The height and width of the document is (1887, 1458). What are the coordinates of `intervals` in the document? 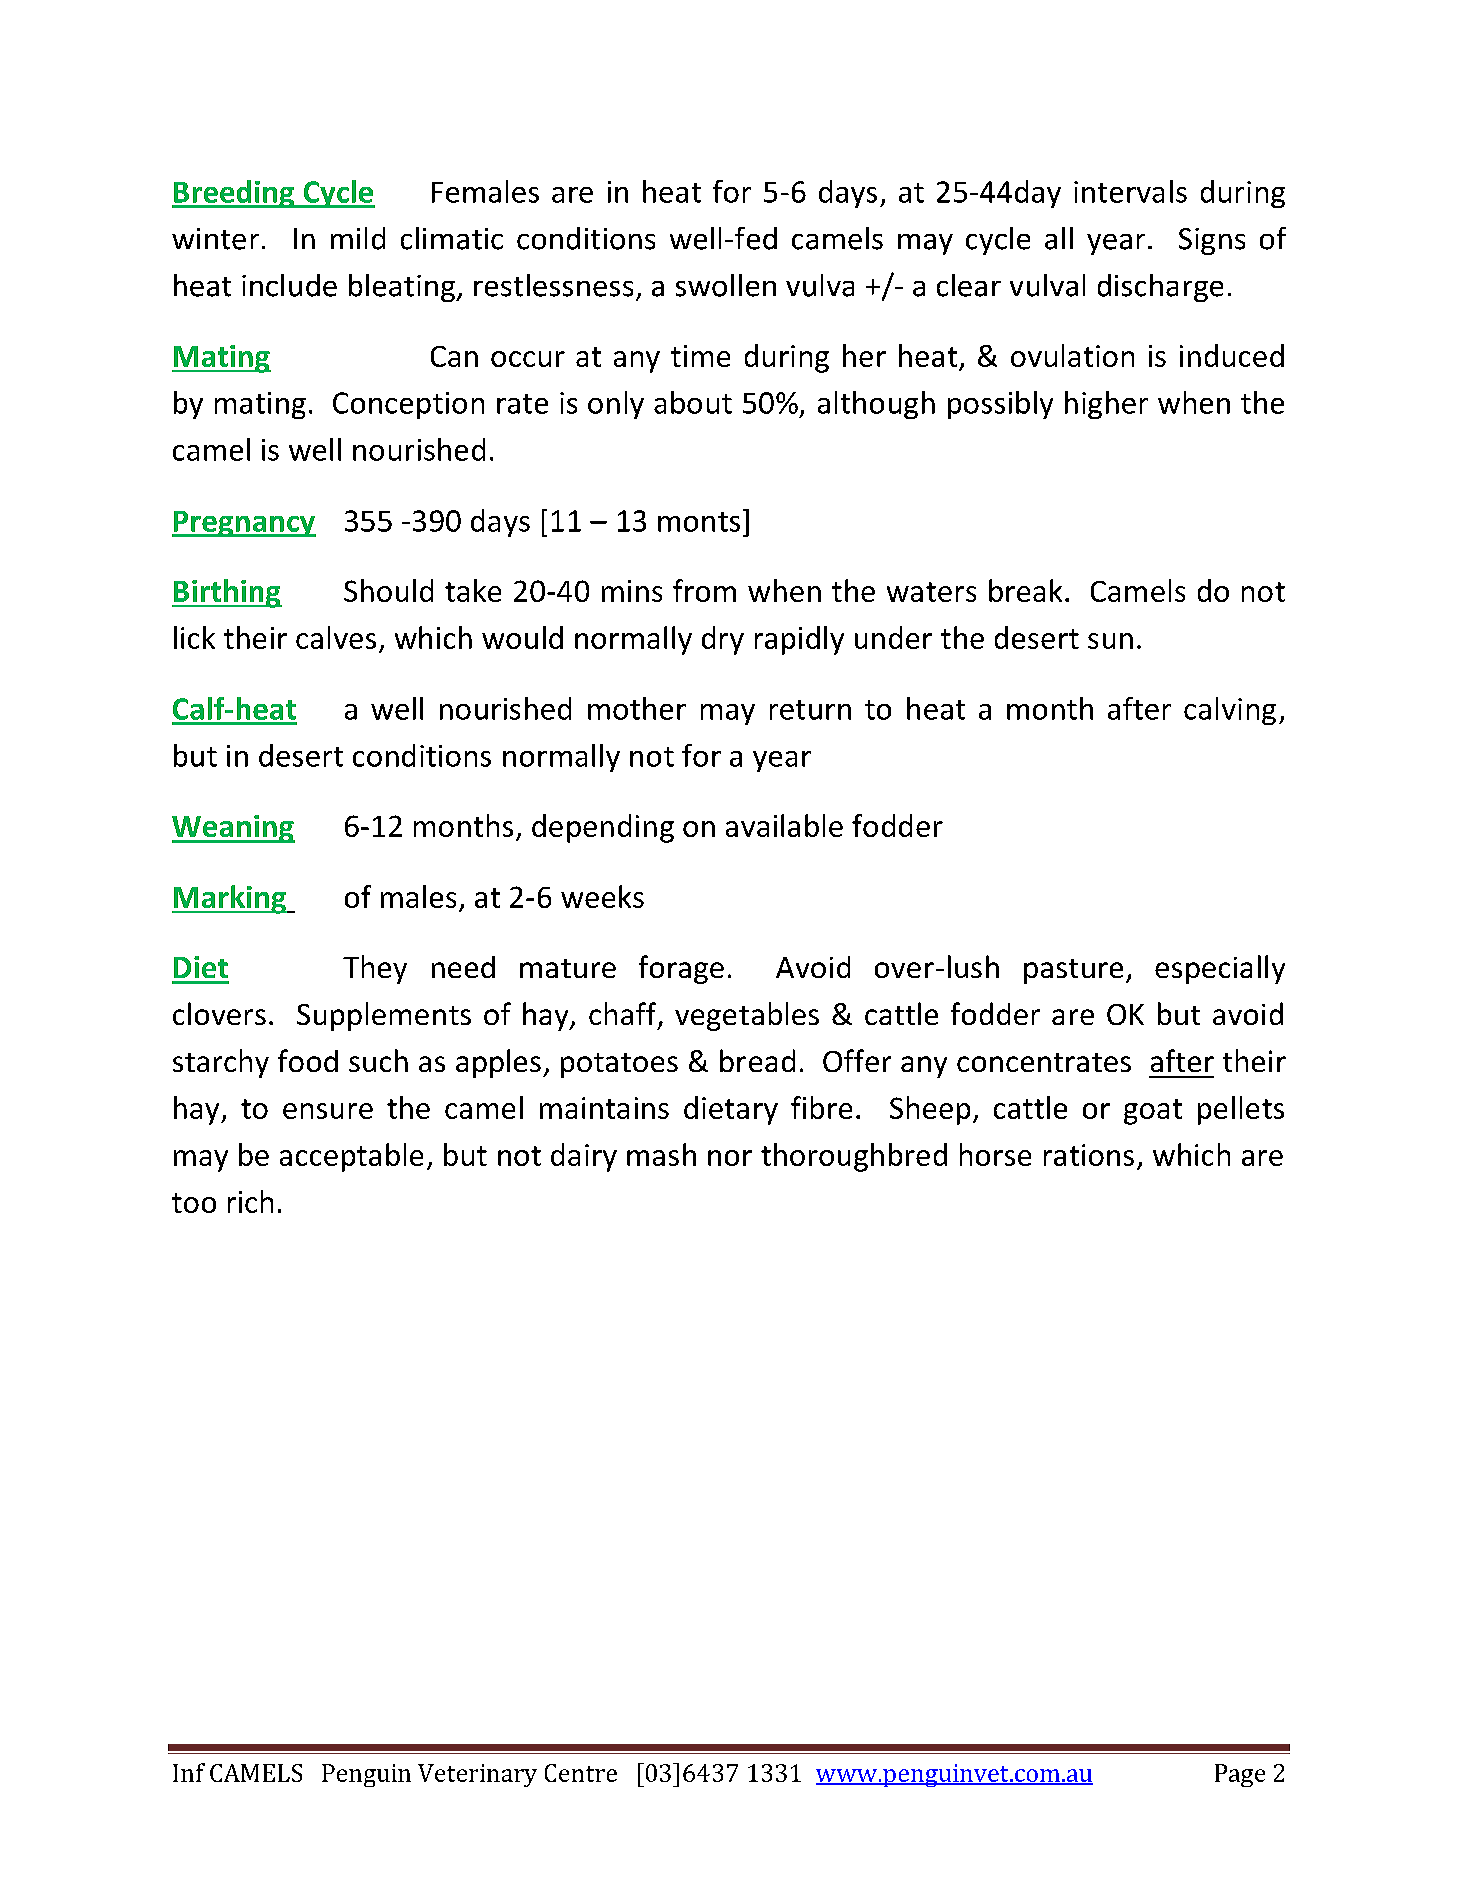 It's located at (1130, 191).
